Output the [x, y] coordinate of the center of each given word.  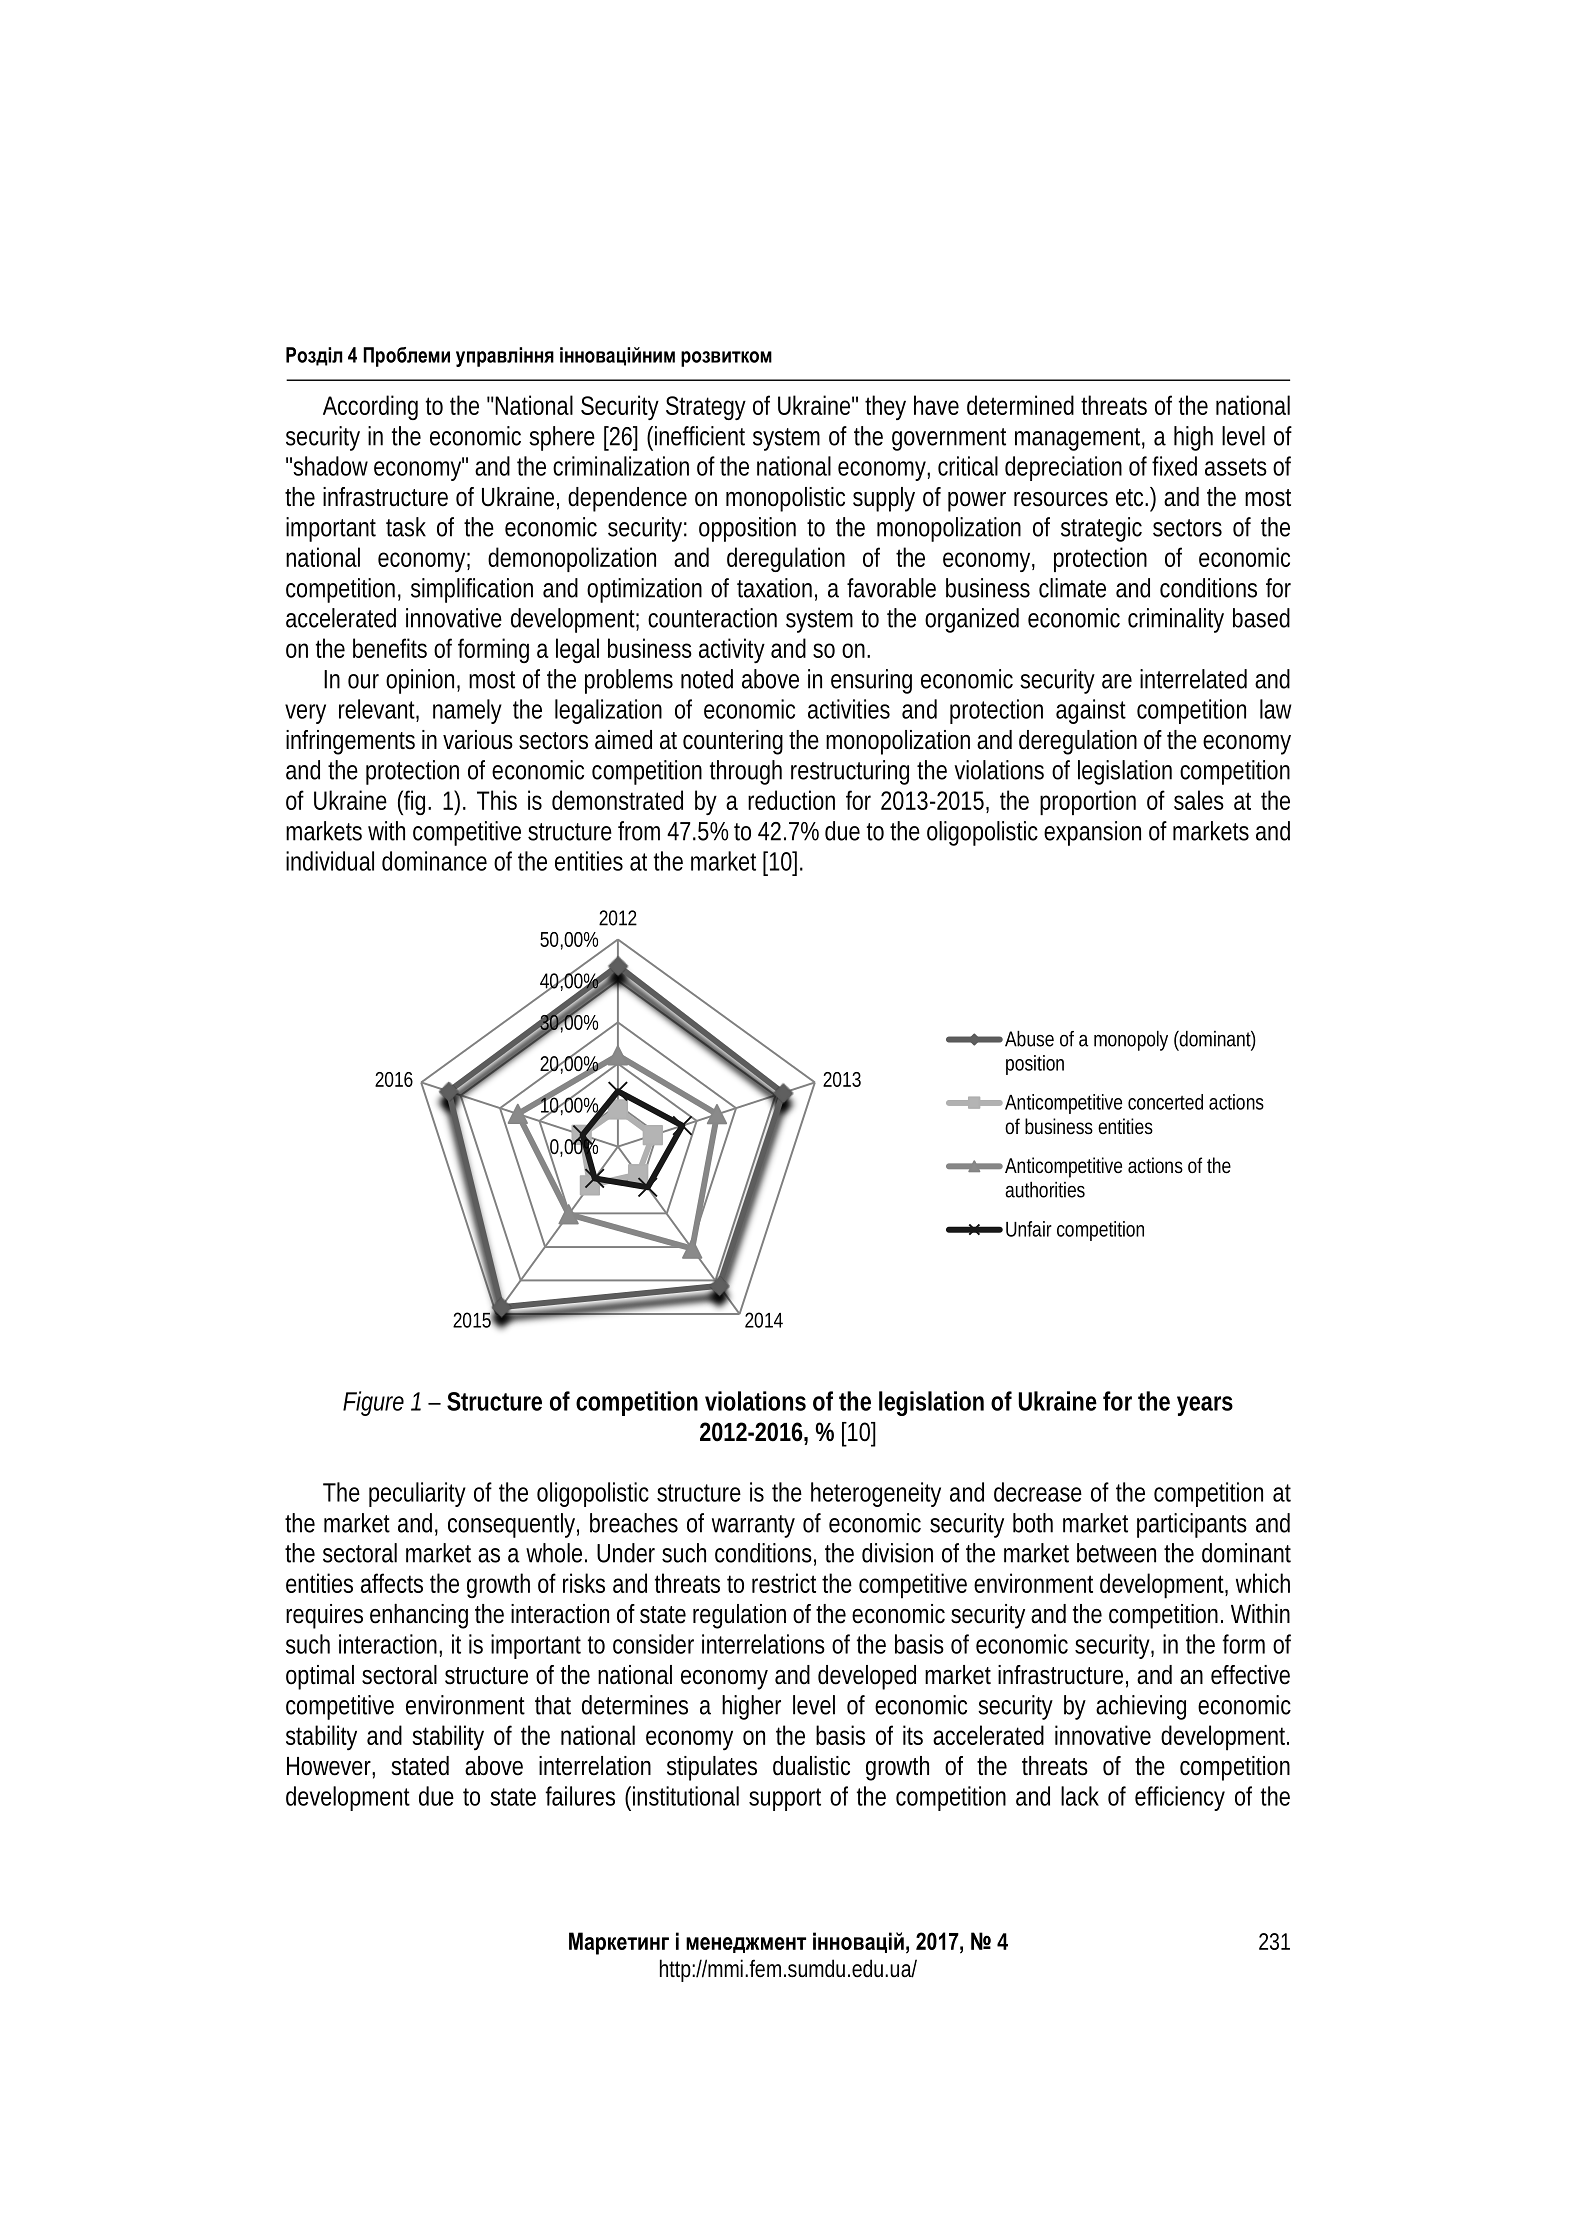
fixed [1174, 466]
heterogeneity [876, 1494]
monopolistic [785, 499]
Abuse [1029, 1039]
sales [1199, 800]
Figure [373, 1403]
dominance [434, 861]
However [331, 1767]
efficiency [1180, 1798]
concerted [1165, 1102]
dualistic [811, 1766]
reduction [791, 800]
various [478, 740]
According [370, 407]
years [1205, 1406]
